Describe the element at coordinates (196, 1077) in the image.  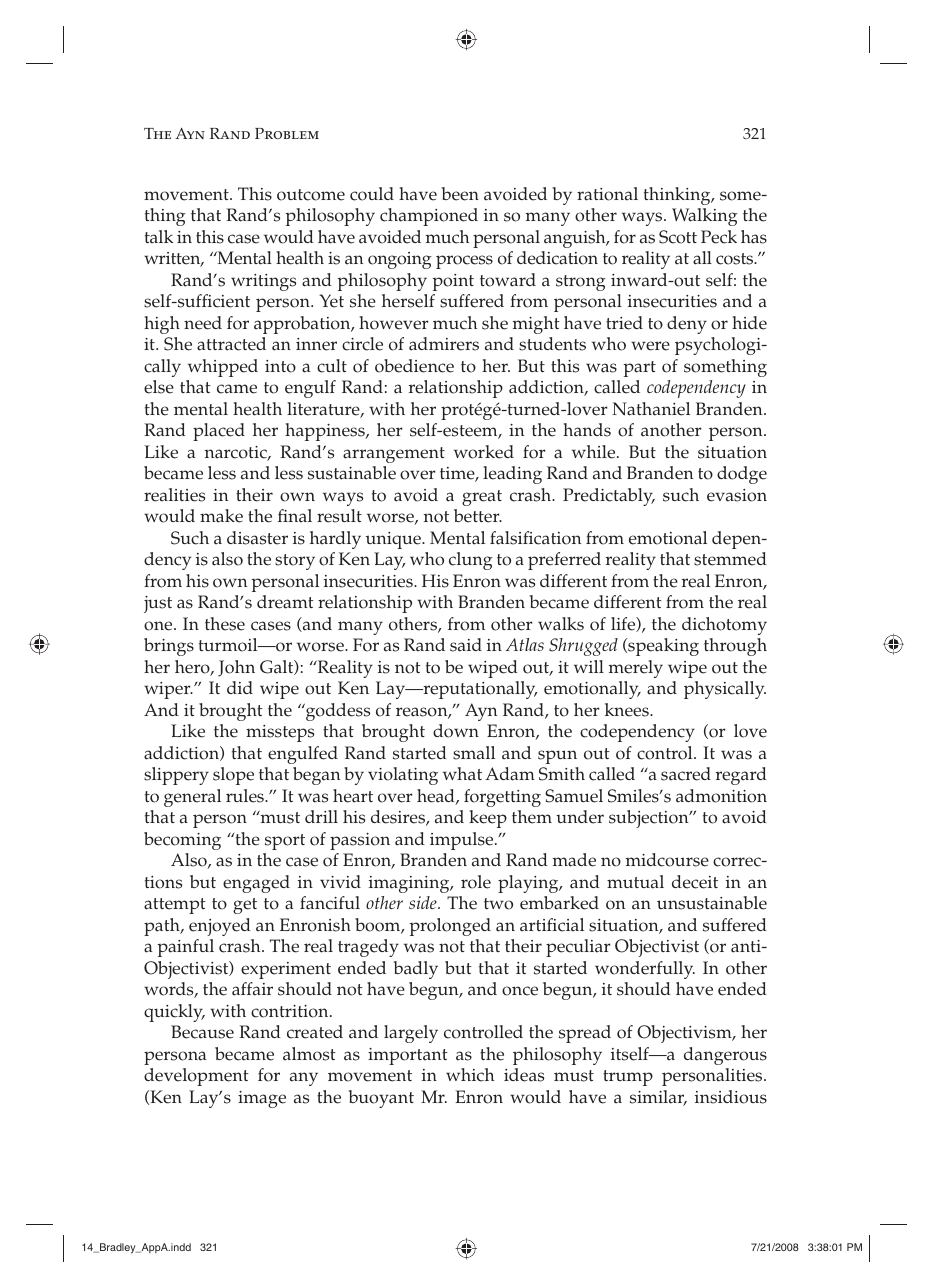
I see `development` at that location.
